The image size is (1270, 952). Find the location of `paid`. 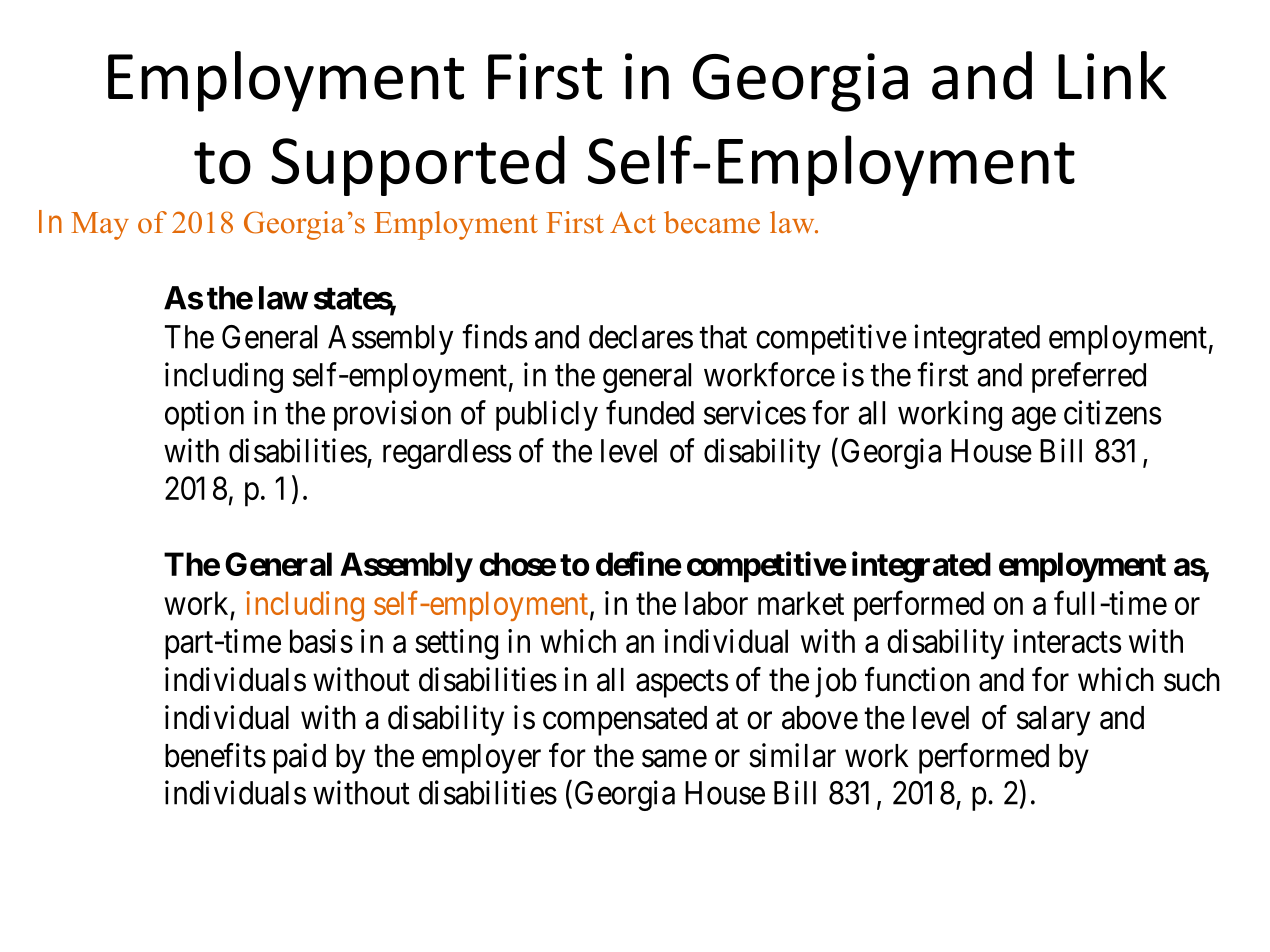

paid is located at coordinates (300, 758).
